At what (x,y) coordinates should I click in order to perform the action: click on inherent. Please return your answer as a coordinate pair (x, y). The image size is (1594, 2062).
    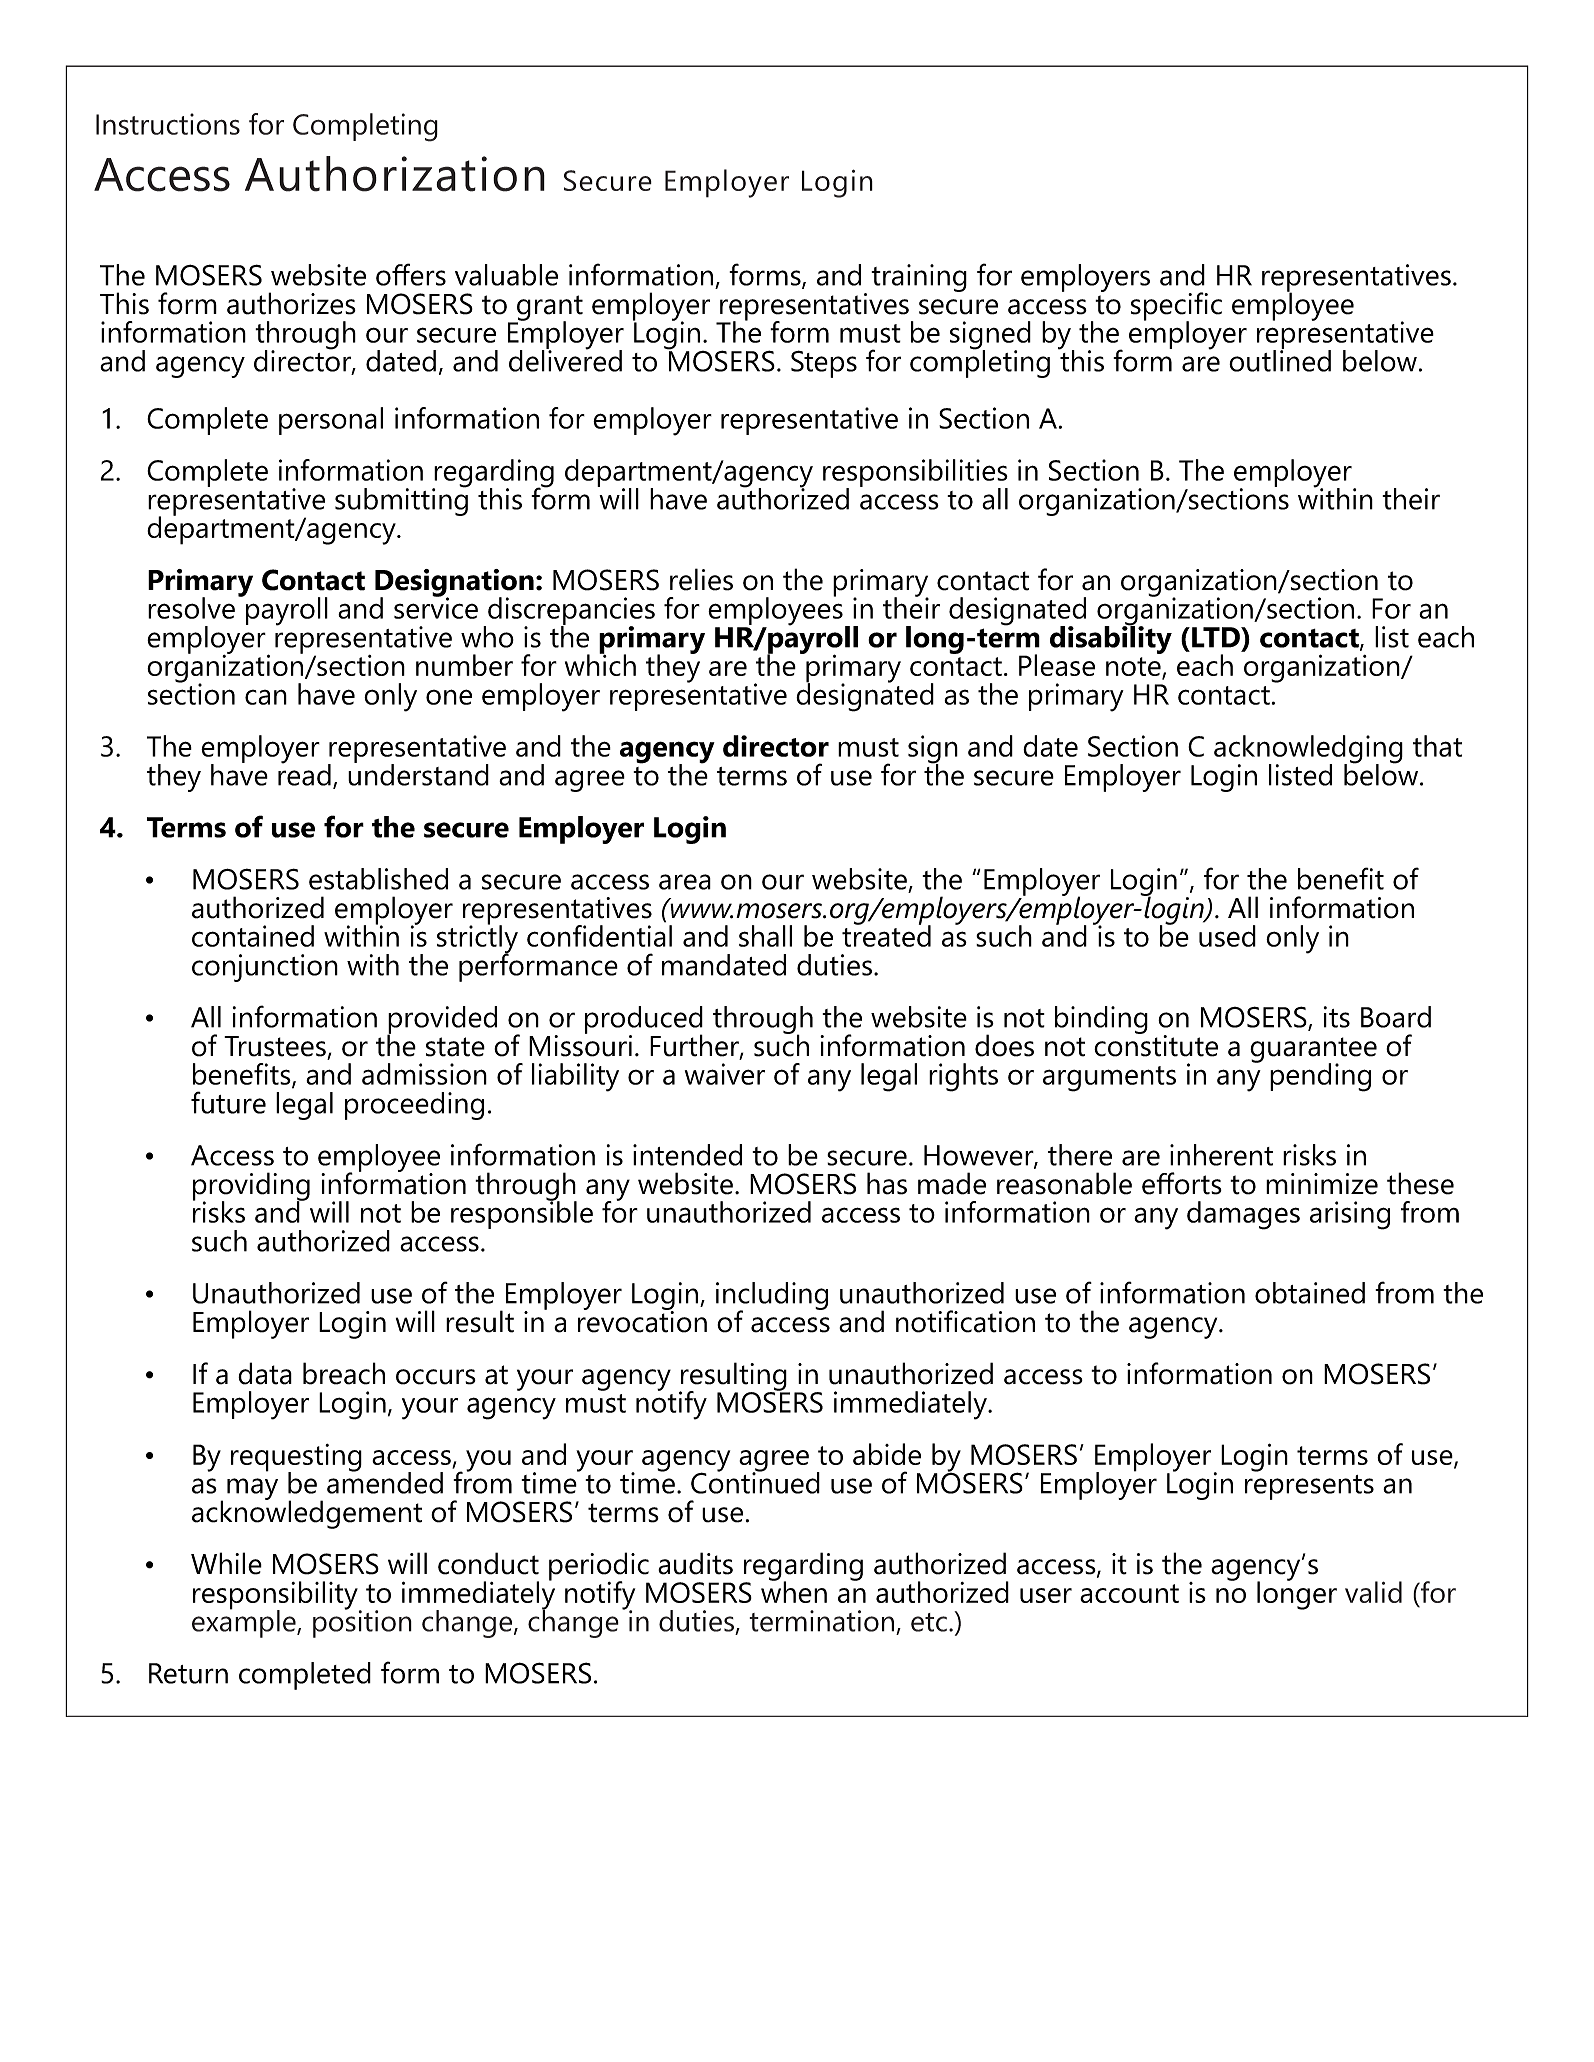
    Looking at the image, I should click on (1221, 1155).
